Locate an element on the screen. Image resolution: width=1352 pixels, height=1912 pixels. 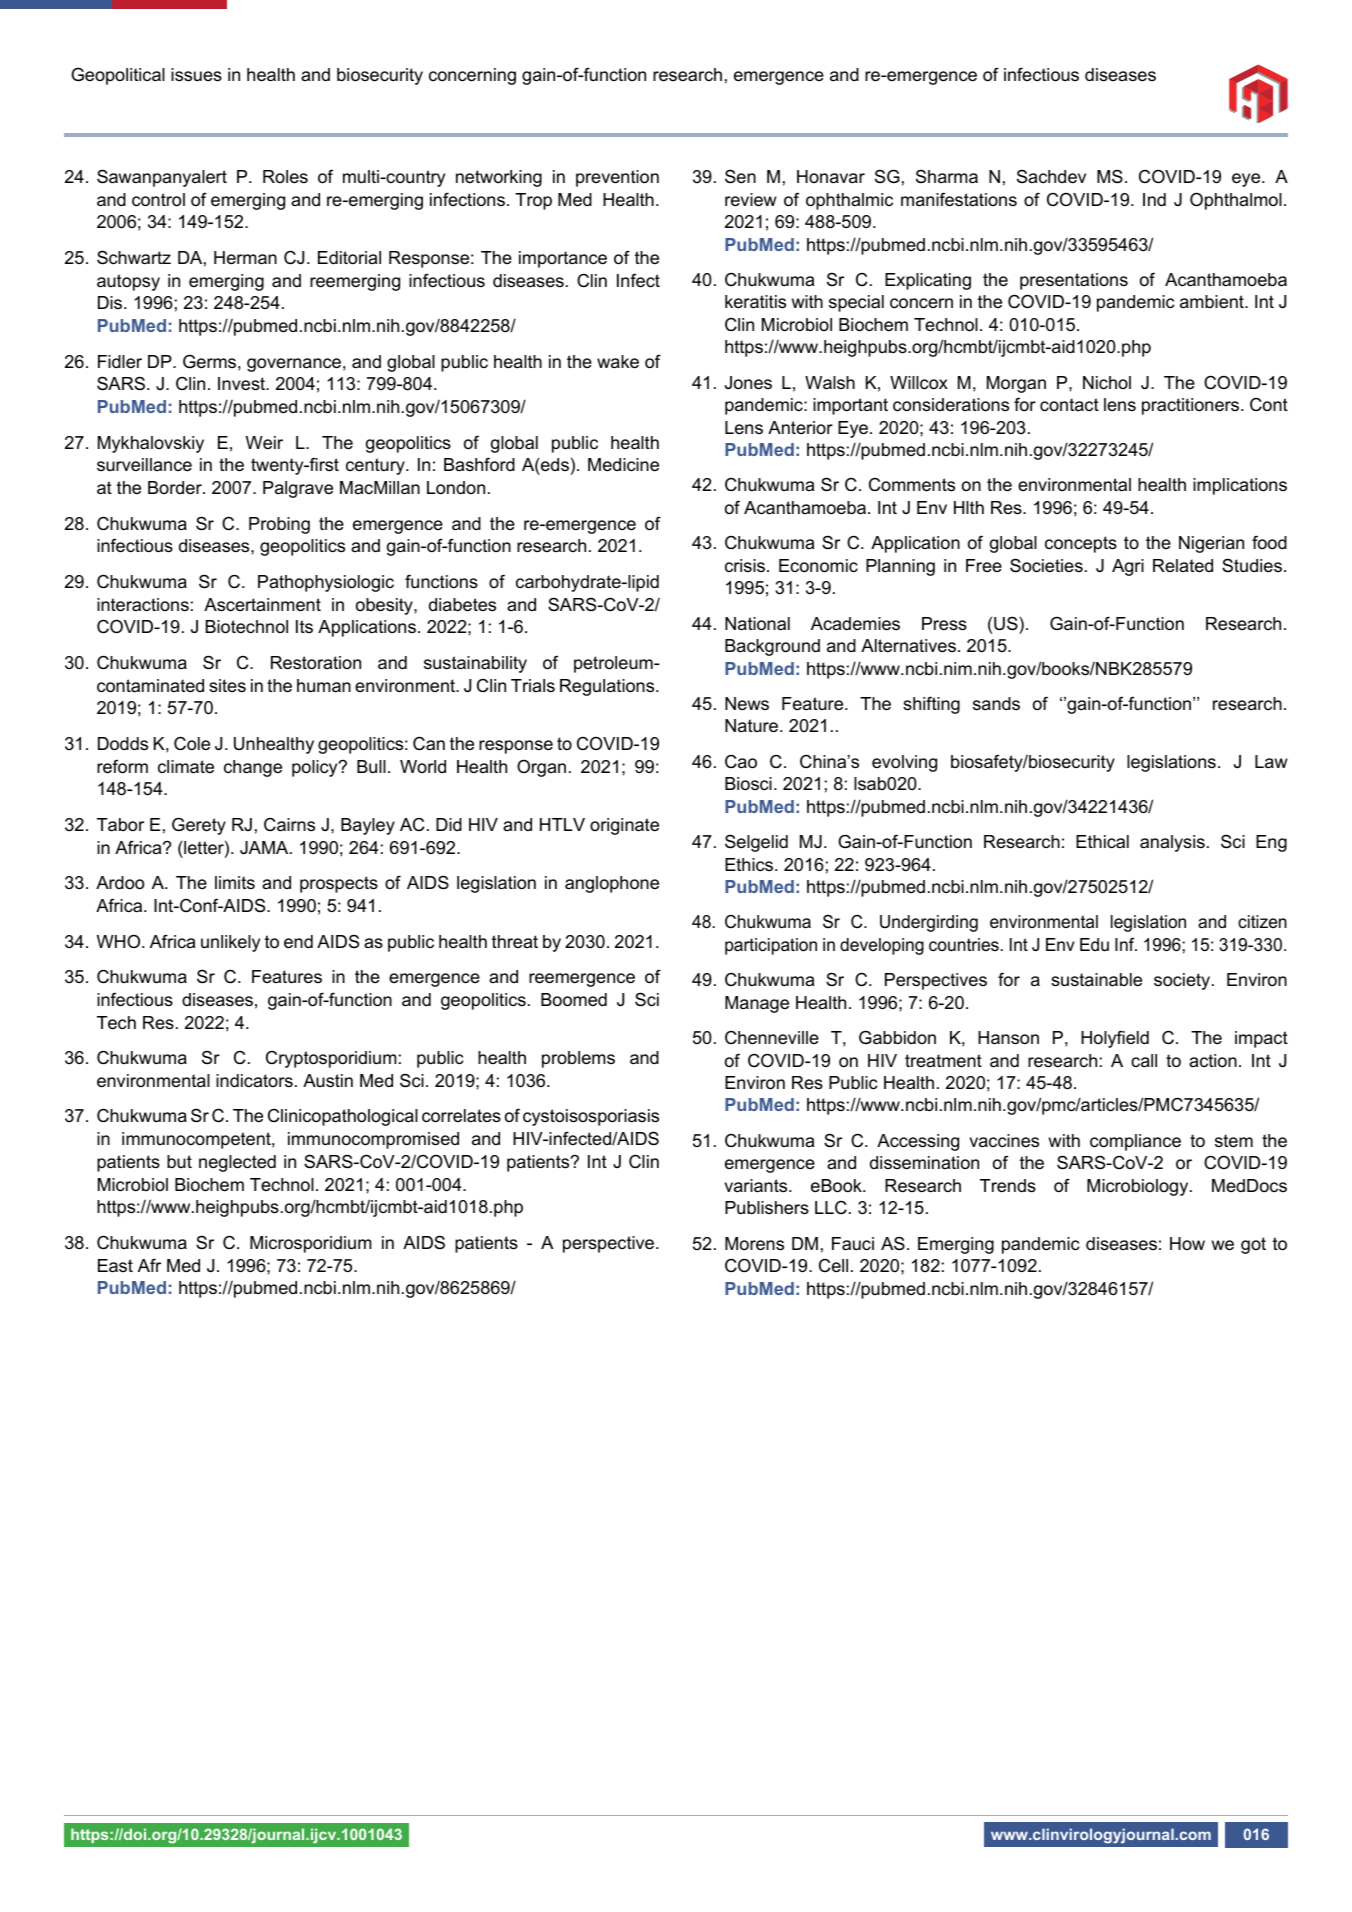
sands is located at coordinates (996, 703).
